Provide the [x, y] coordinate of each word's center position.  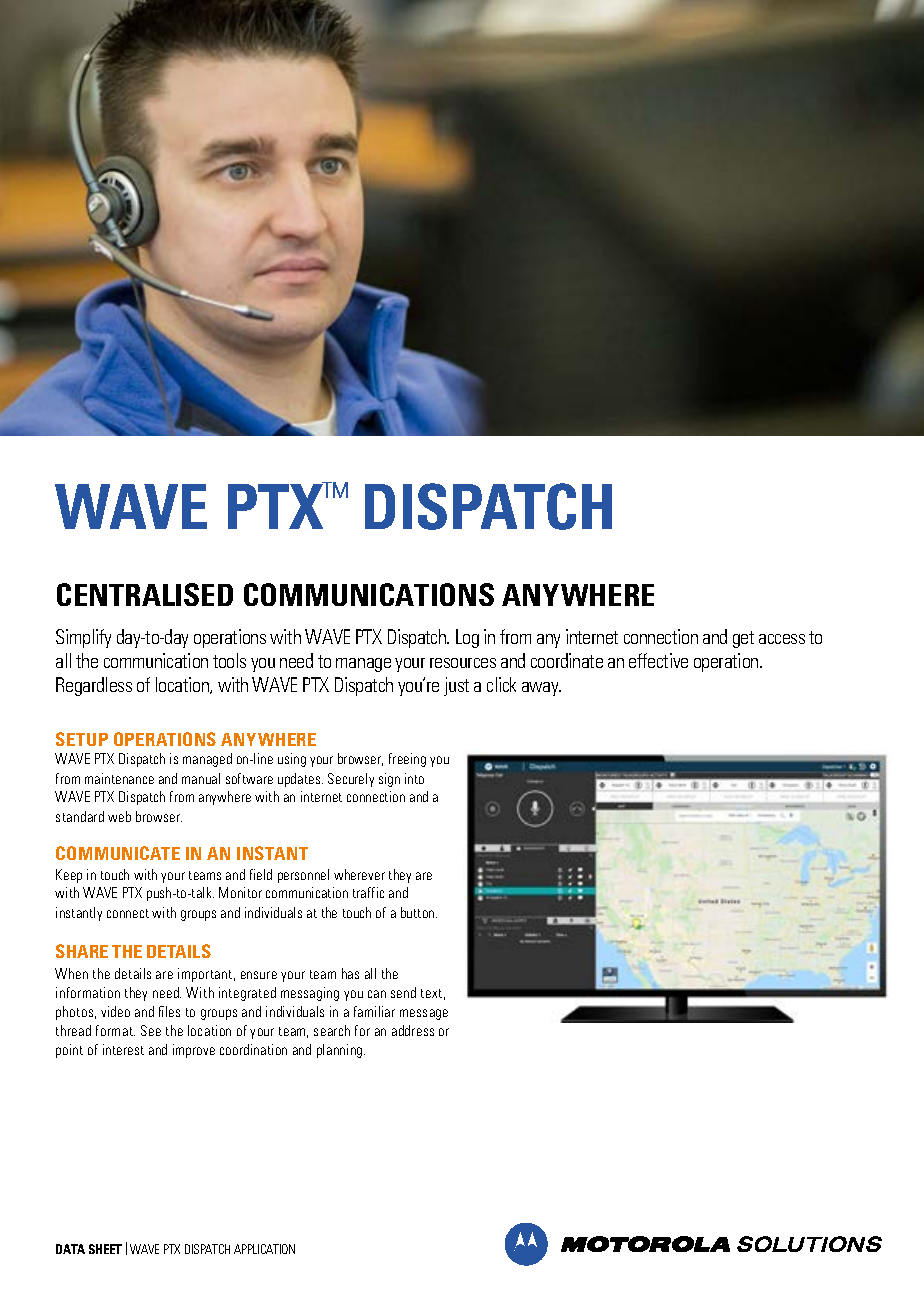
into [414, 778]
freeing [407, 760]
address [413, 1030]
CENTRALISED [145, 594]
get [743, 639]
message [424, 1014]
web [119, 816]
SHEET [105, 1249]
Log [467, 638]
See [151, 1030]
